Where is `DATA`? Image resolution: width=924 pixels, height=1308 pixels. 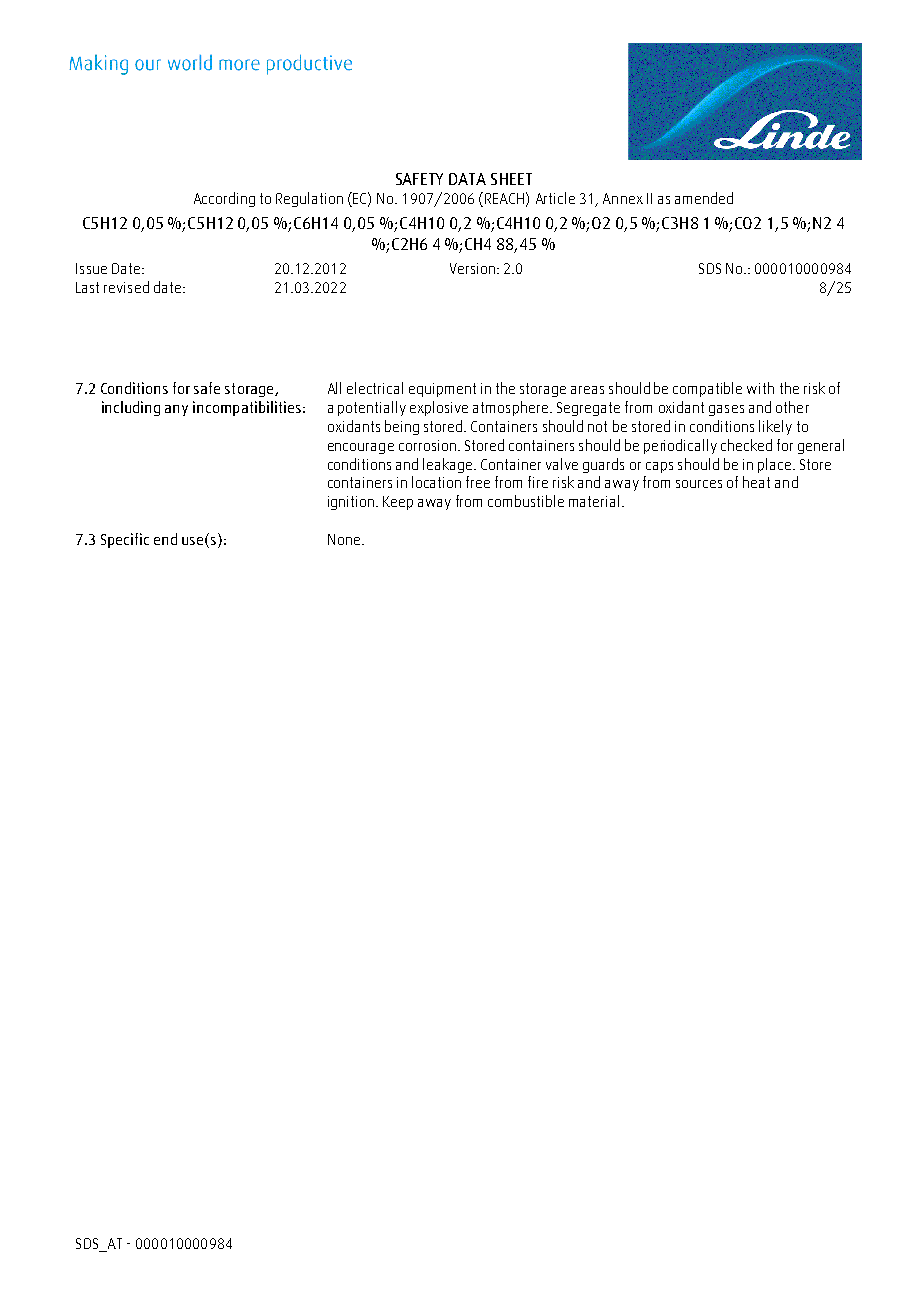
DATA is located at coordinates (467, 179).
